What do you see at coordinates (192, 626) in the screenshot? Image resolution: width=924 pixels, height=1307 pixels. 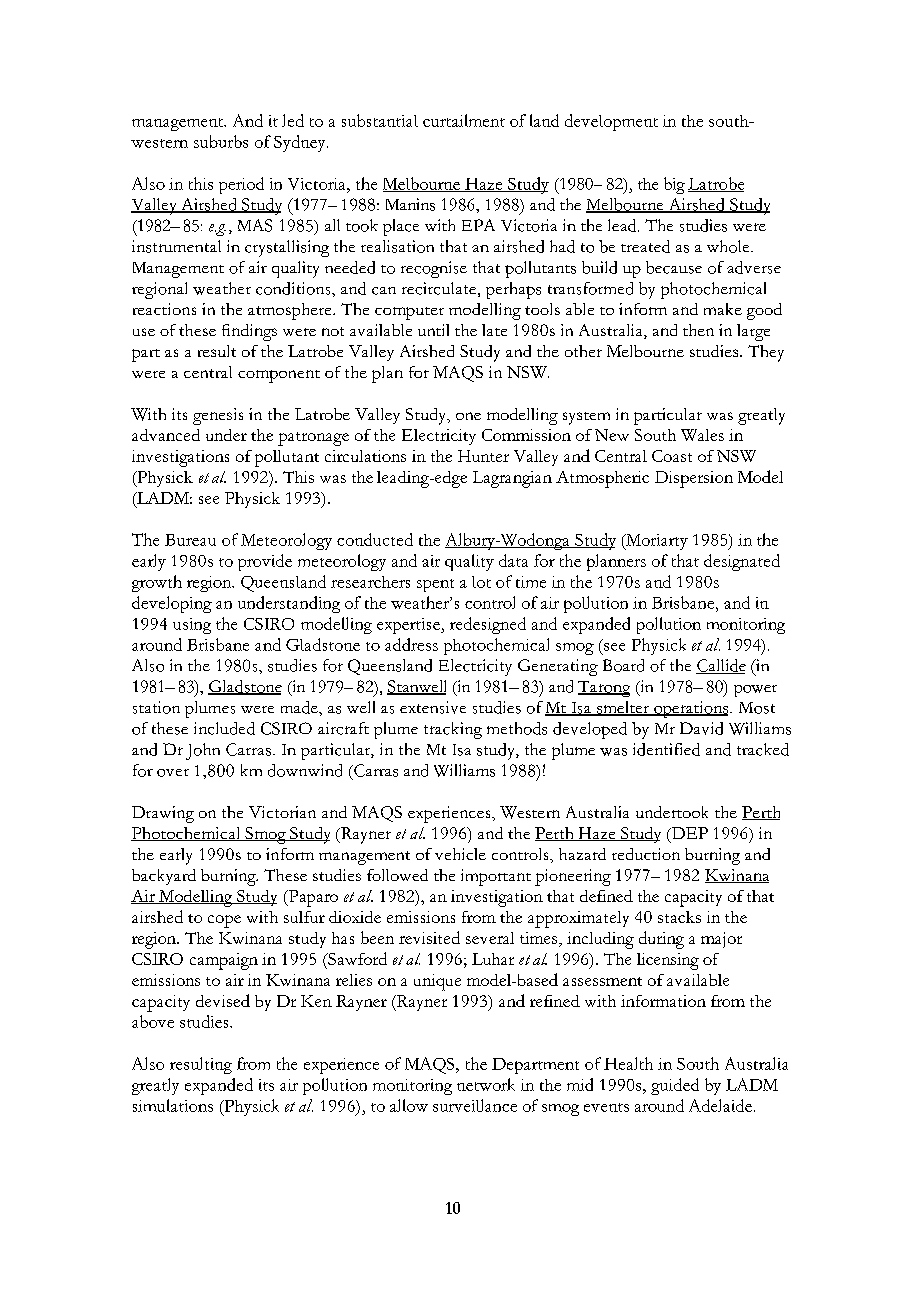 I see `using` at bounding box center [192, 626].
